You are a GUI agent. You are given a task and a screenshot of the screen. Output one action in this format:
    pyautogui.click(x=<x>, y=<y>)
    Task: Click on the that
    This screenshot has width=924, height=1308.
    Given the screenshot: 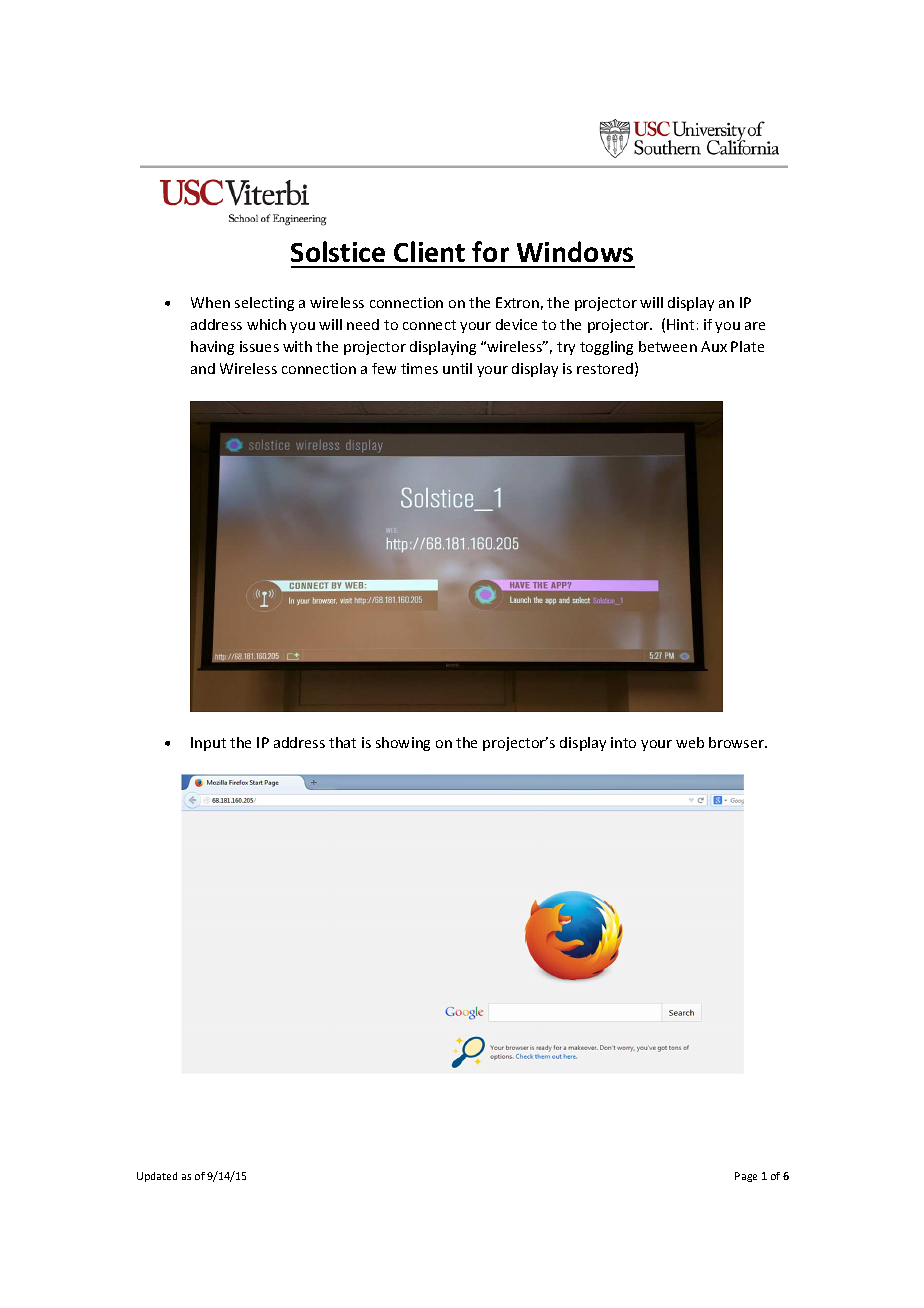 What is the action you would take?
    pyautogui.click(x=342, y=742)
